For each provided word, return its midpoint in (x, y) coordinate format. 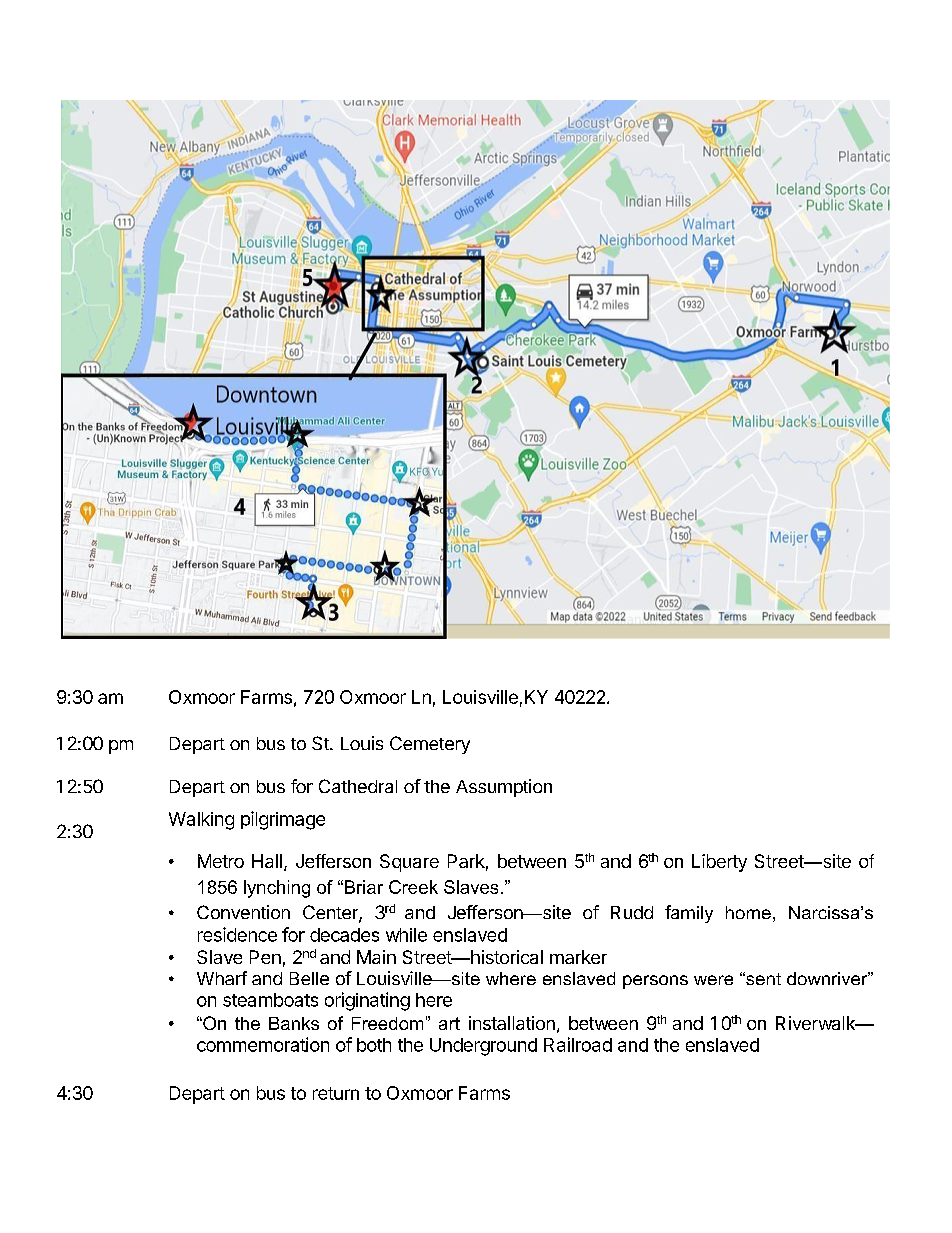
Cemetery (430, 745)
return (336, 1093)
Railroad (578, 1044)
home (748, 912)
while (406, 935)
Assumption (504, 788)
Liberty (719, 863)
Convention (243, 912)
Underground (483, 1047)
